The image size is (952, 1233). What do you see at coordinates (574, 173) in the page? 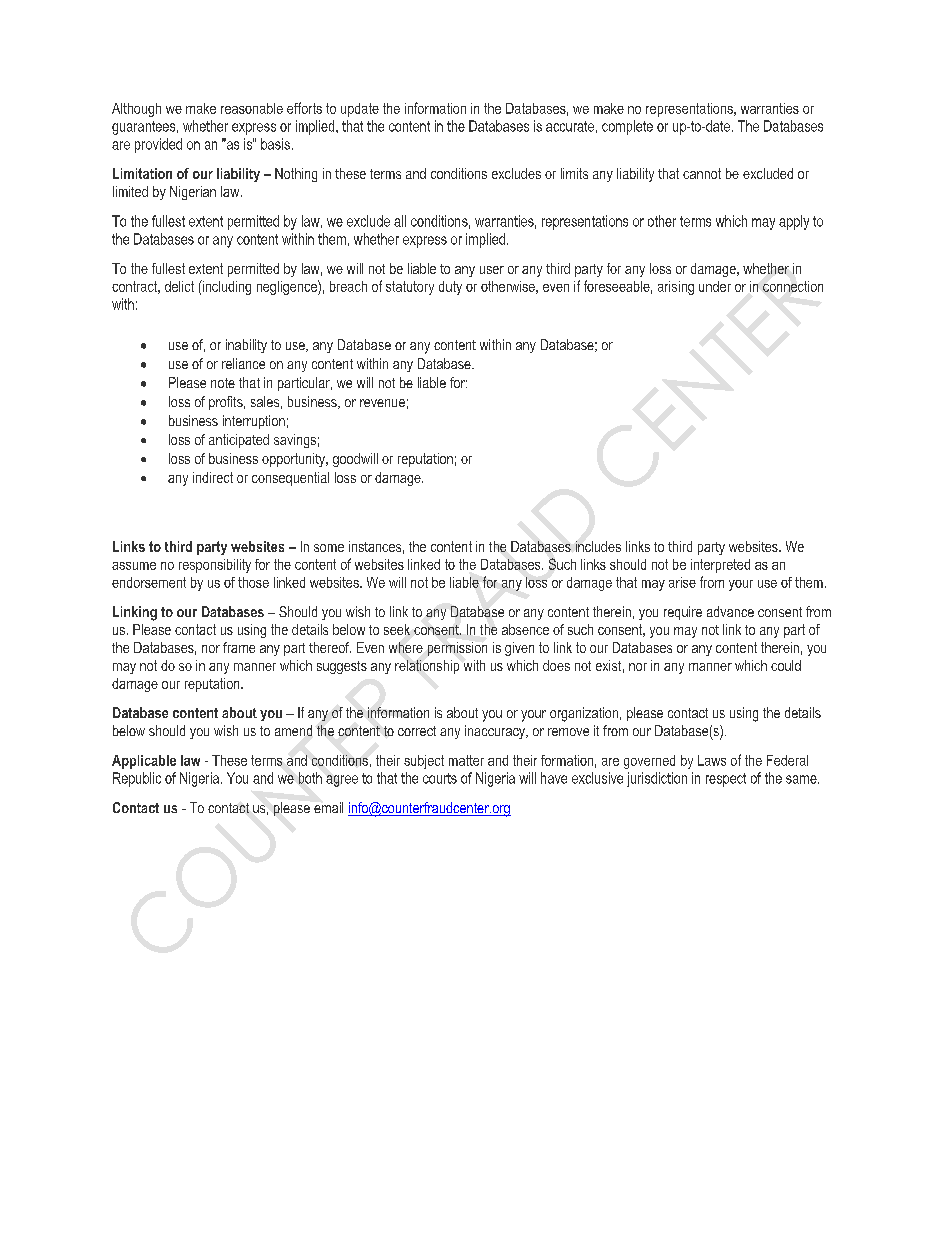
I see `limits` at bounding box center [574, 173].
